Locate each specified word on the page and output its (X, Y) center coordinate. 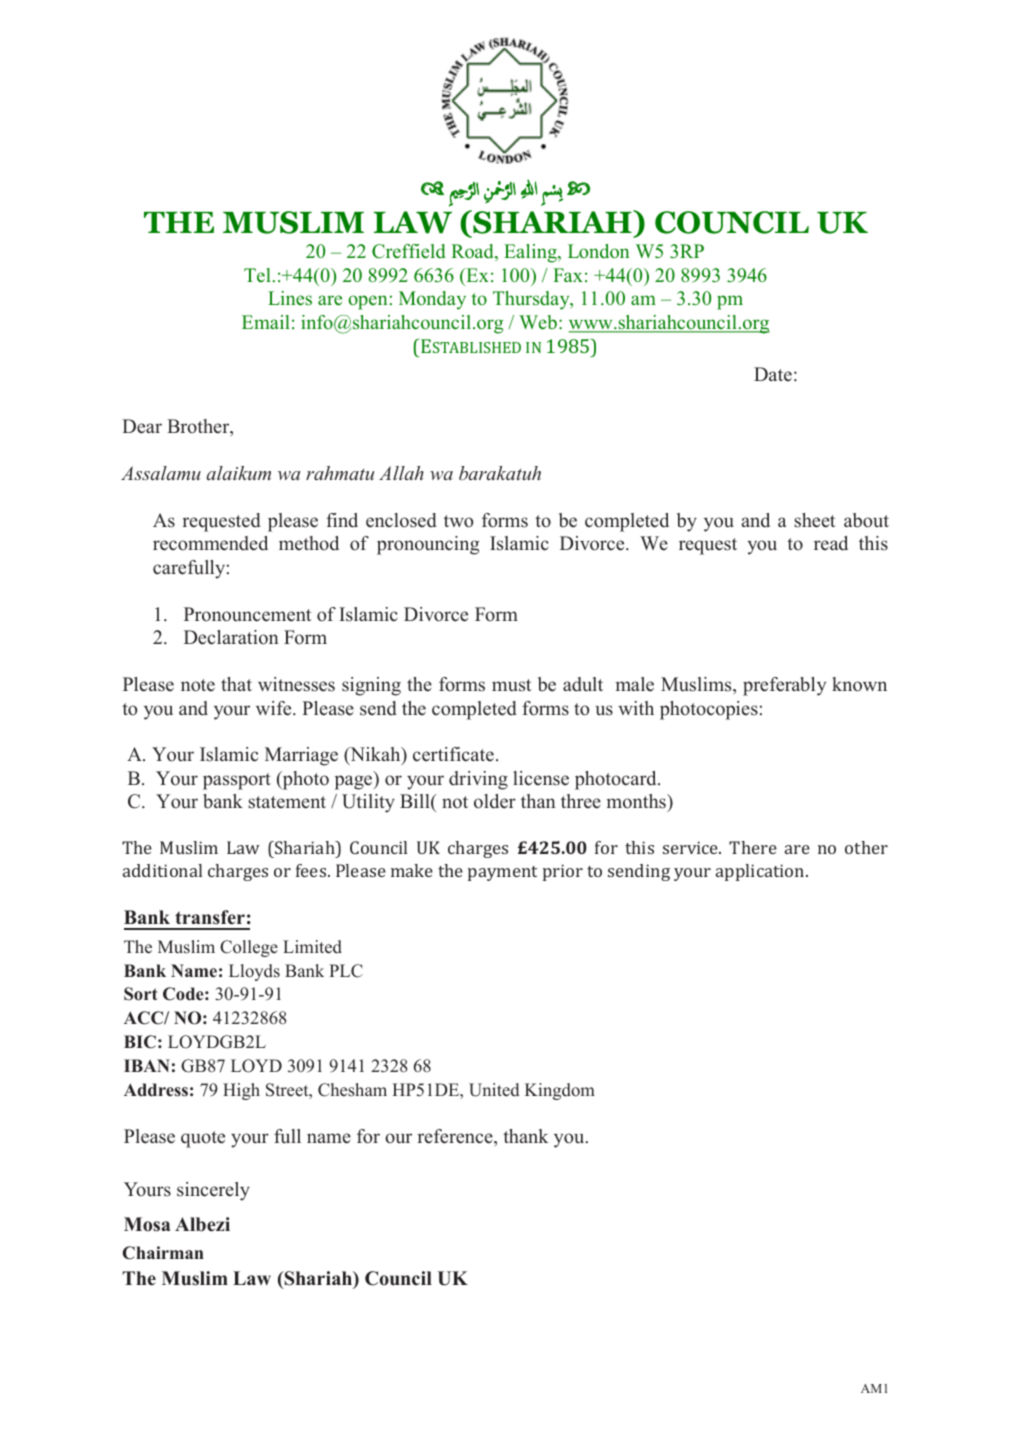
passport (237, 781)
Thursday (532, 300)
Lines (290, 298)
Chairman (163, 1253)
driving (478, 780)
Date (773, 374)
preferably (784, 686)
